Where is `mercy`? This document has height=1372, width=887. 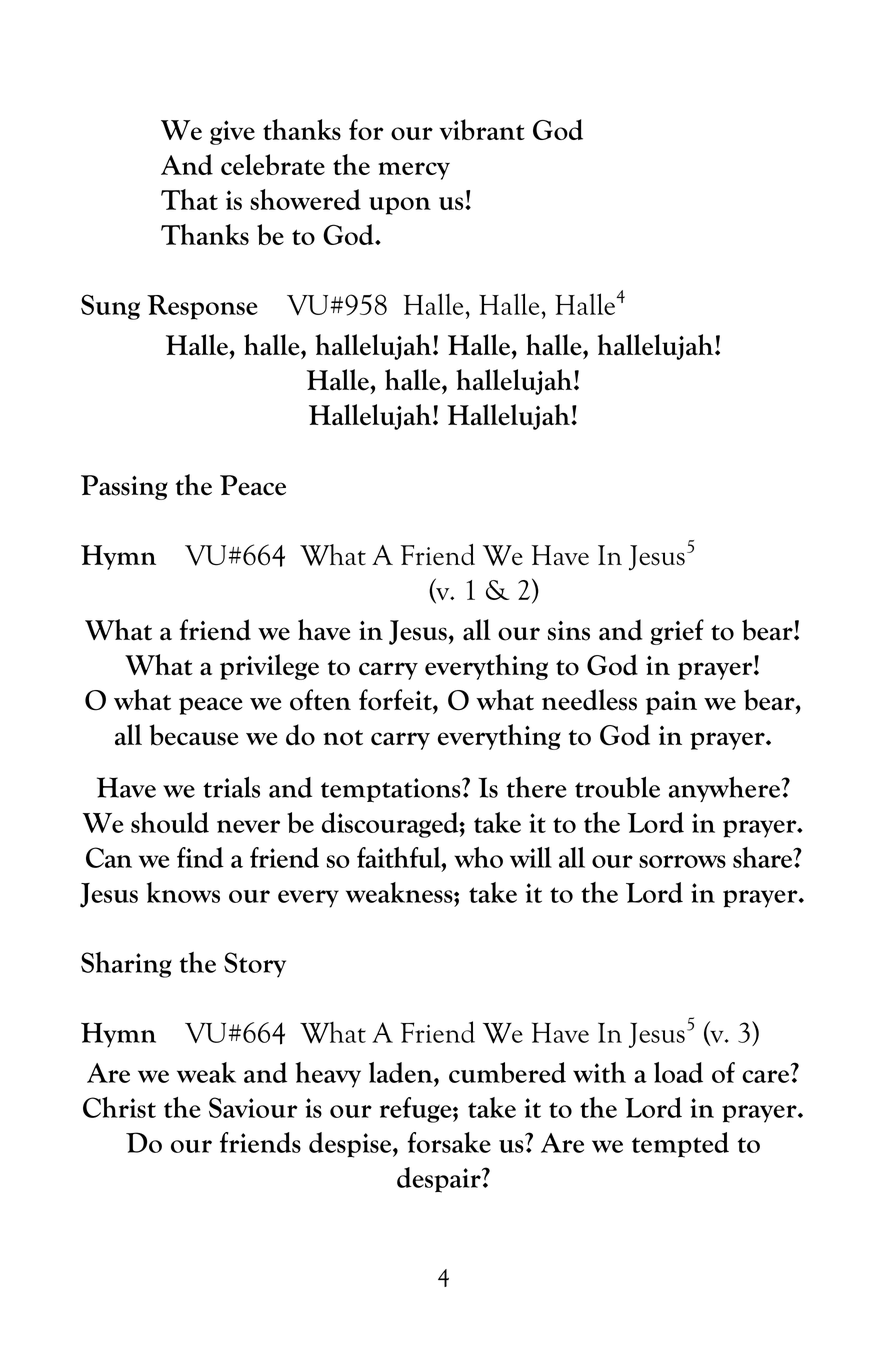 mercy is located at coordinates (414, 171).
